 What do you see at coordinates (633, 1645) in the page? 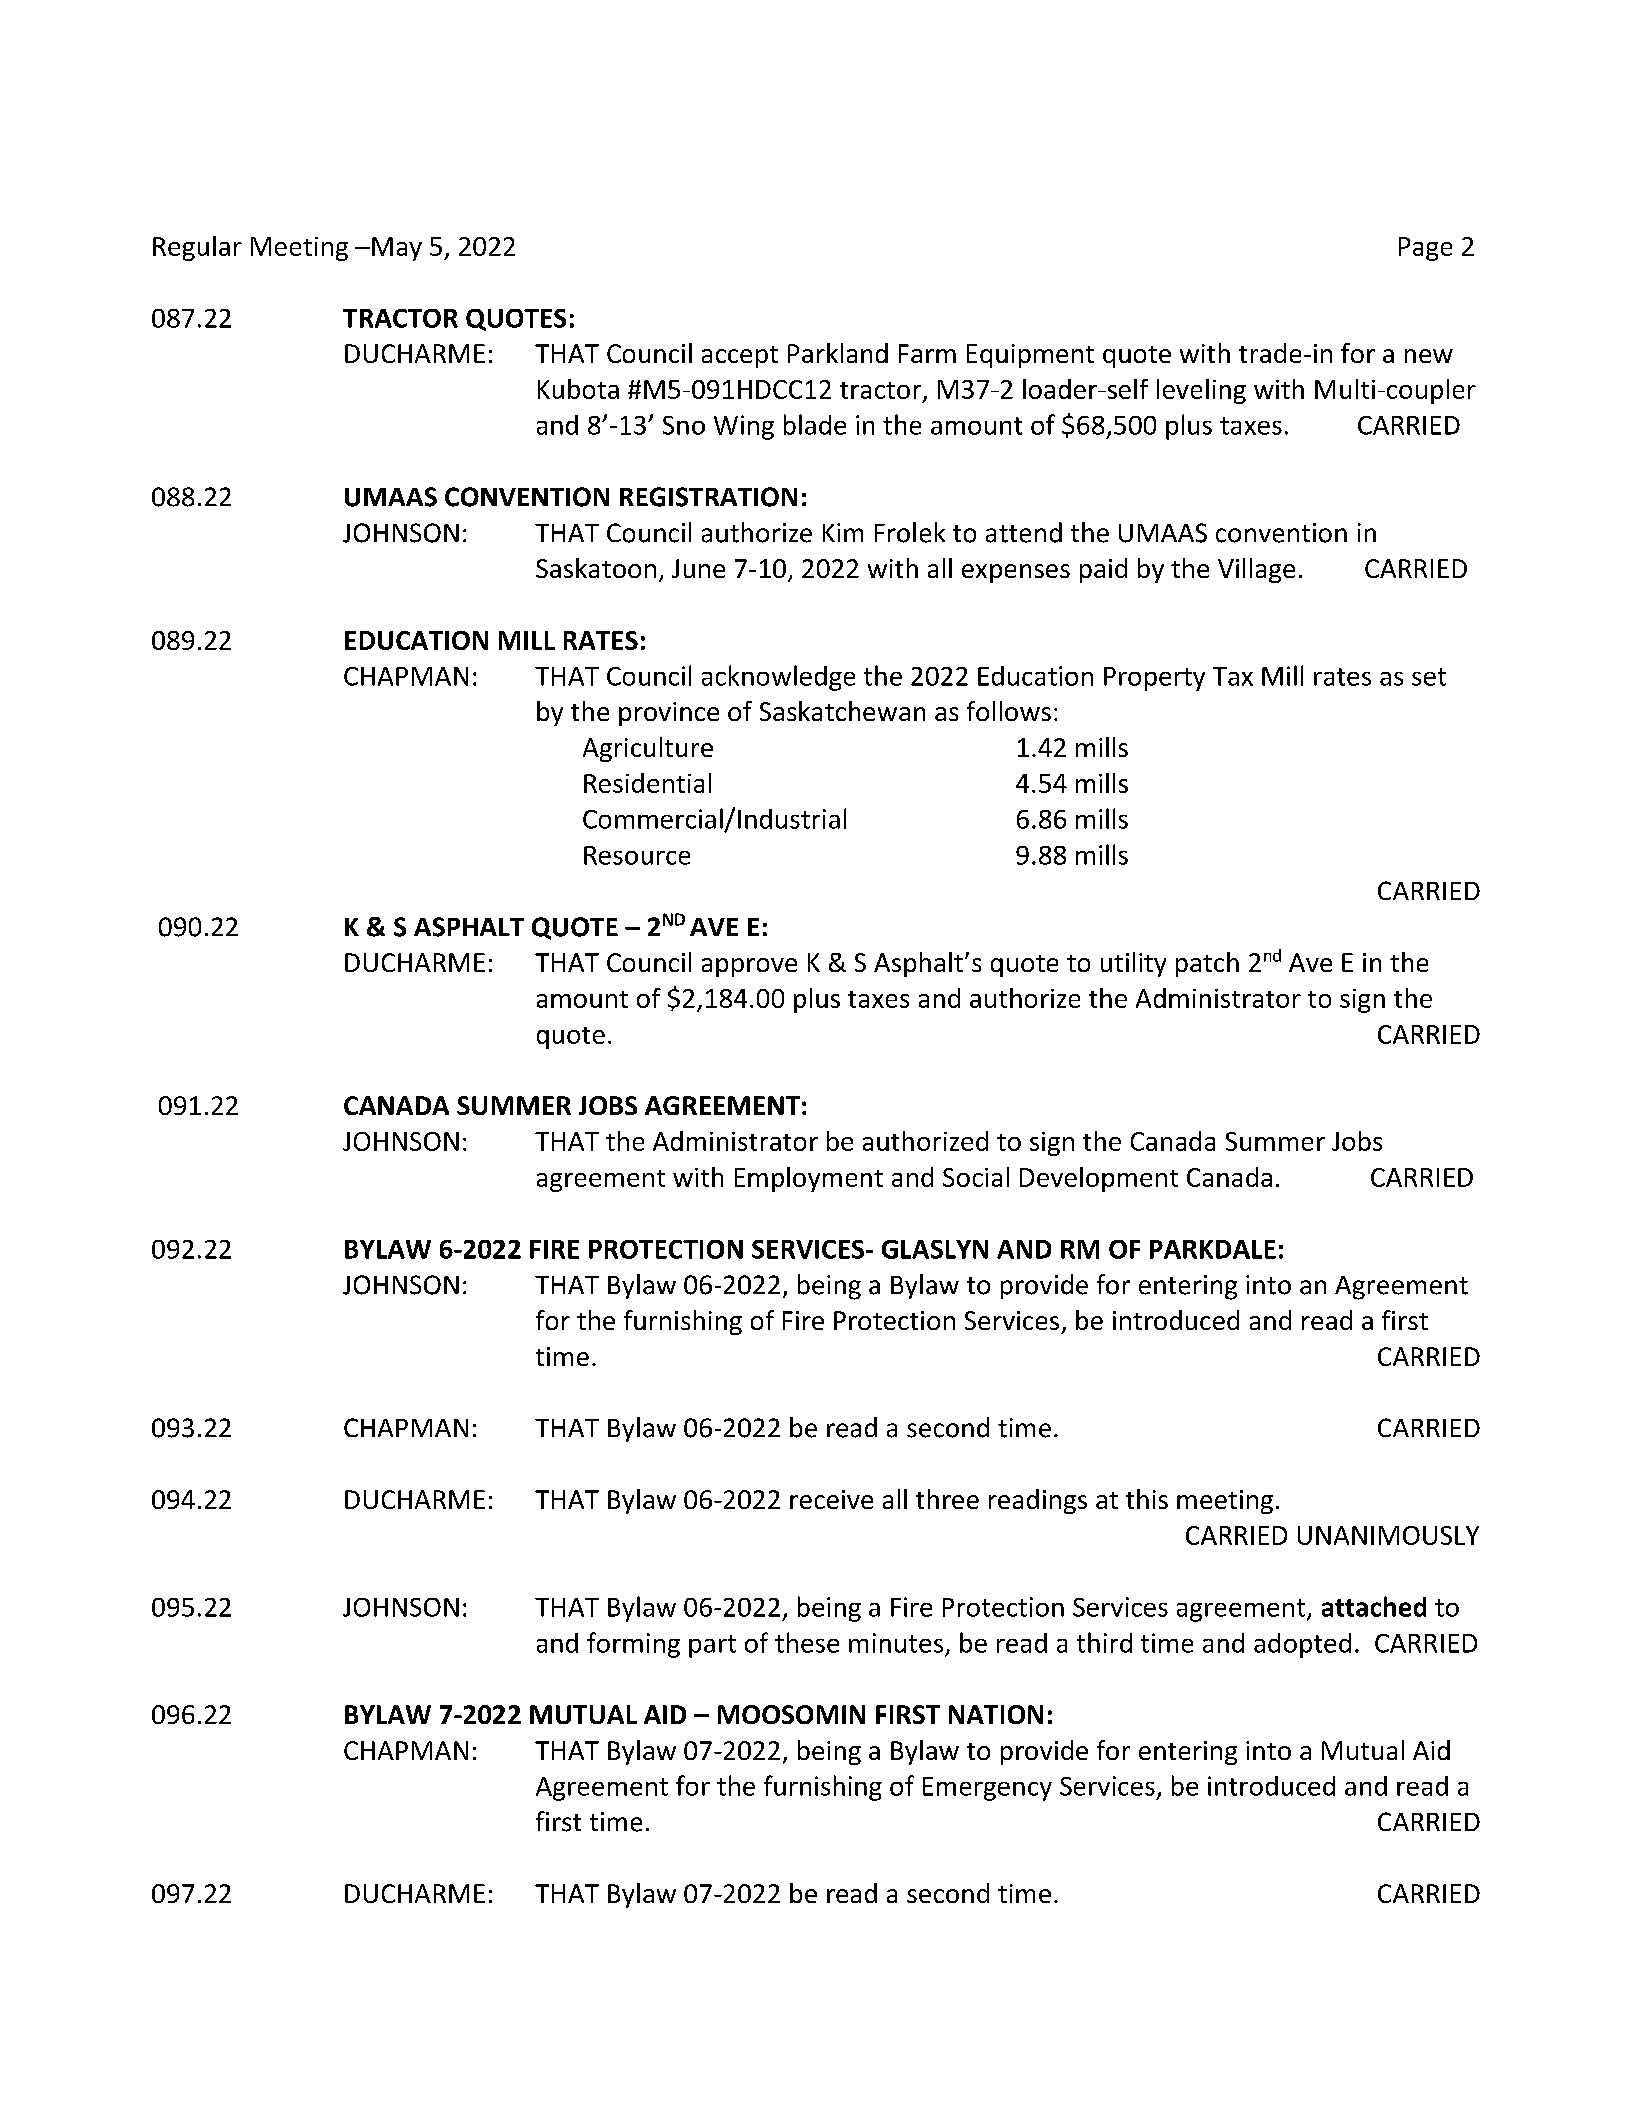
I see `forming` at bounding box center [633, 1645].
